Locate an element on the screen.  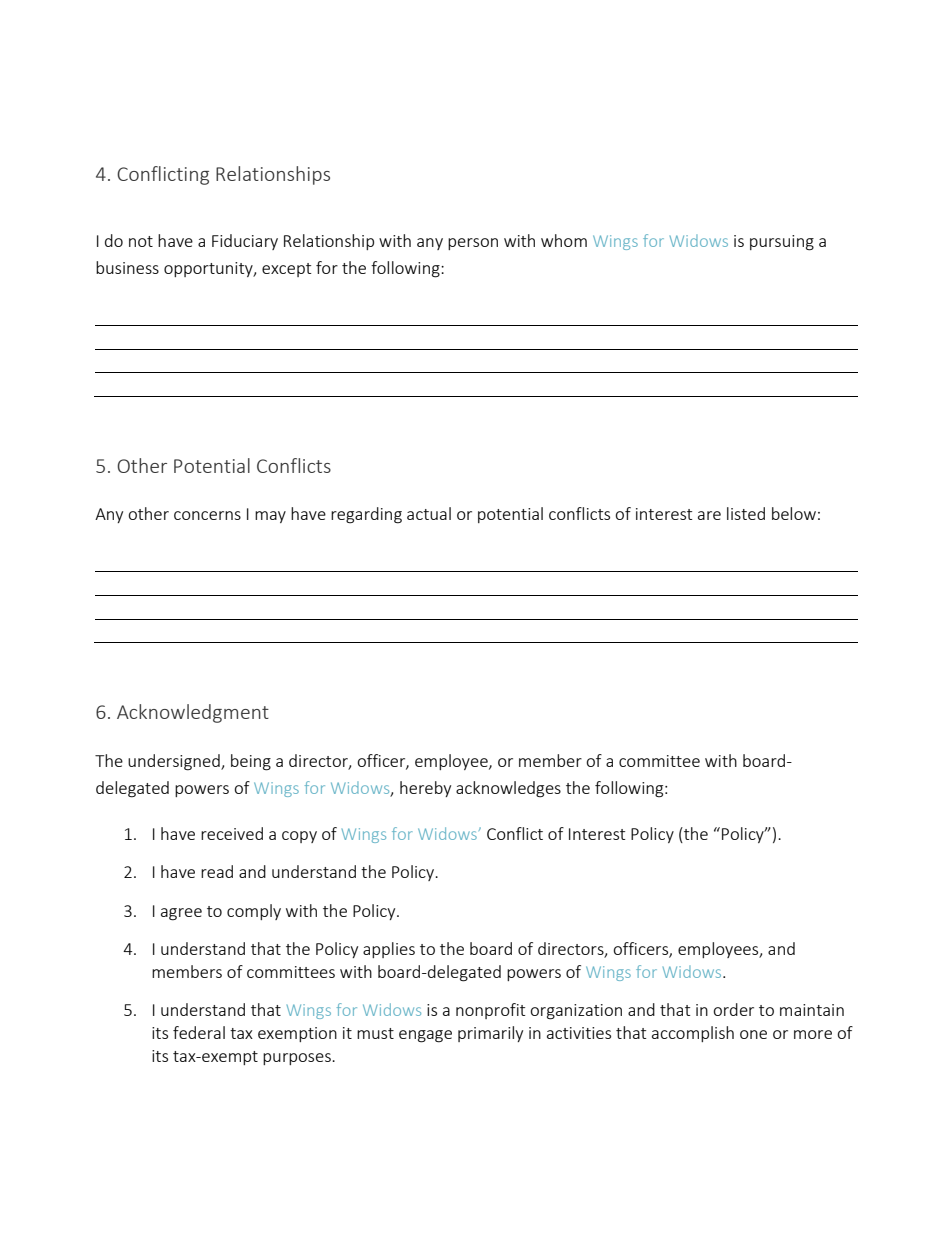
person is located at coordinates (473, 244).
